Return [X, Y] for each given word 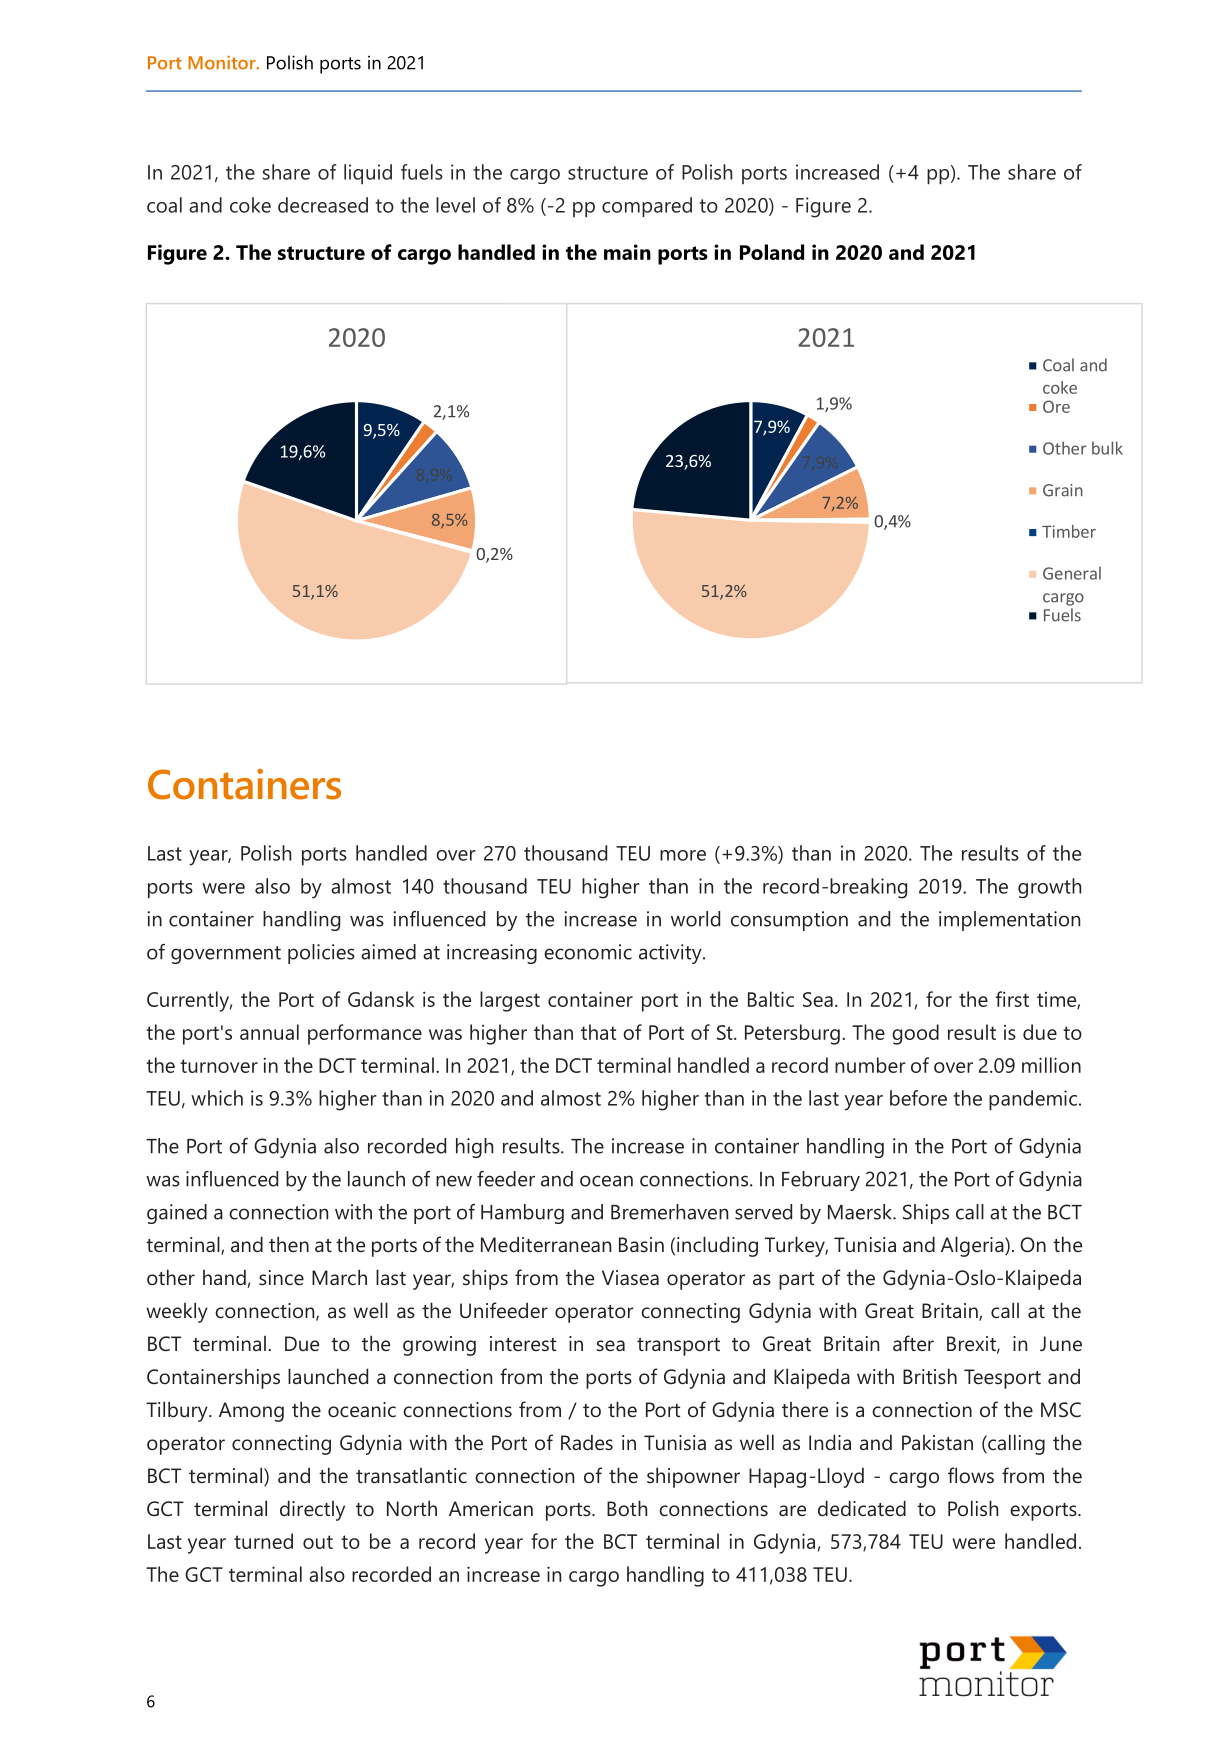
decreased [323, 205]
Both [627, 1508]
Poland [772, 252]
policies [321, 954]
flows [971, 1475]
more [683, 855]
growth [1049, 888]
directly [312, 1510]
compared [647, 207]
